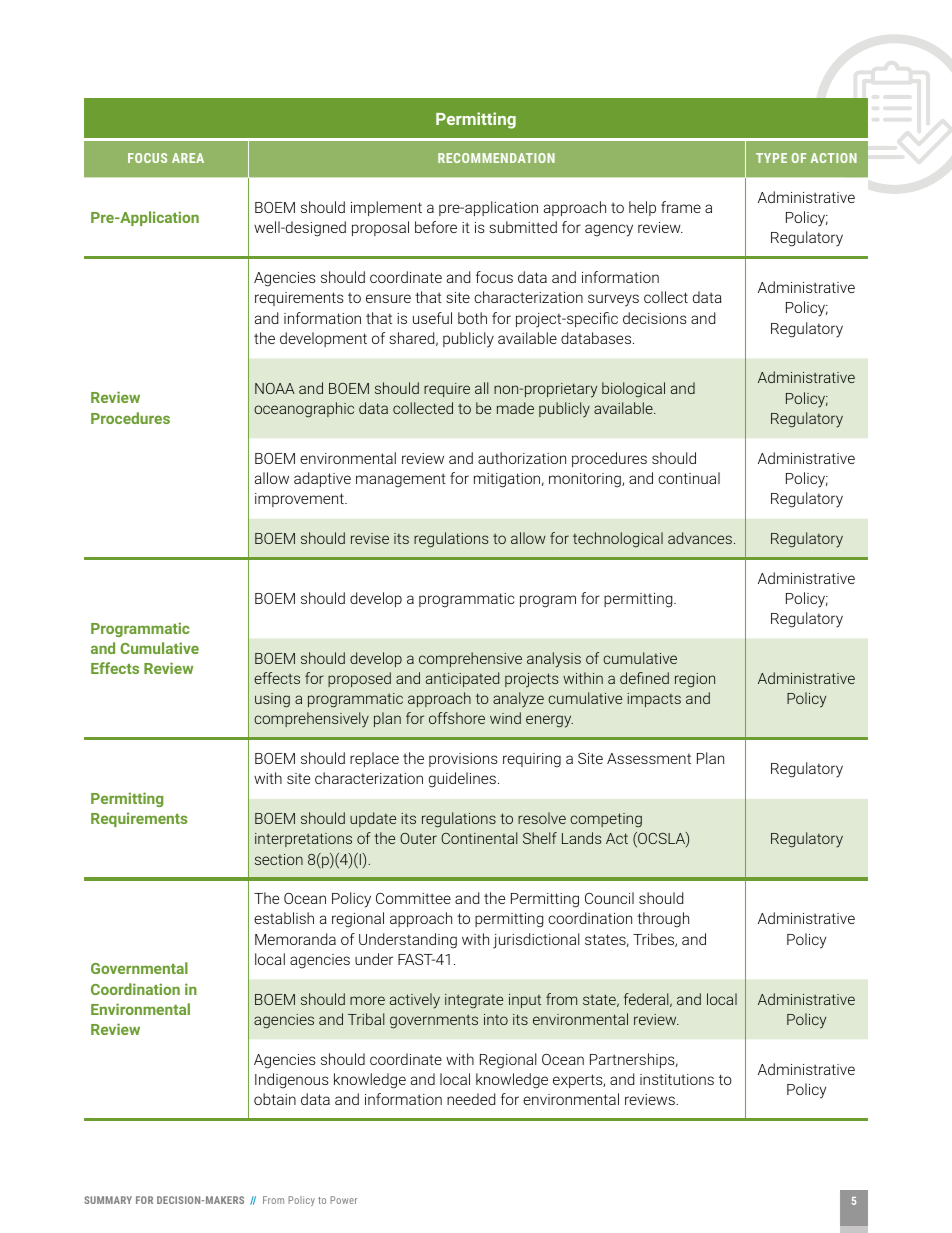  Describe the element at coordinates (300, 500) in the screenshot. I see `improvement` at that location.
